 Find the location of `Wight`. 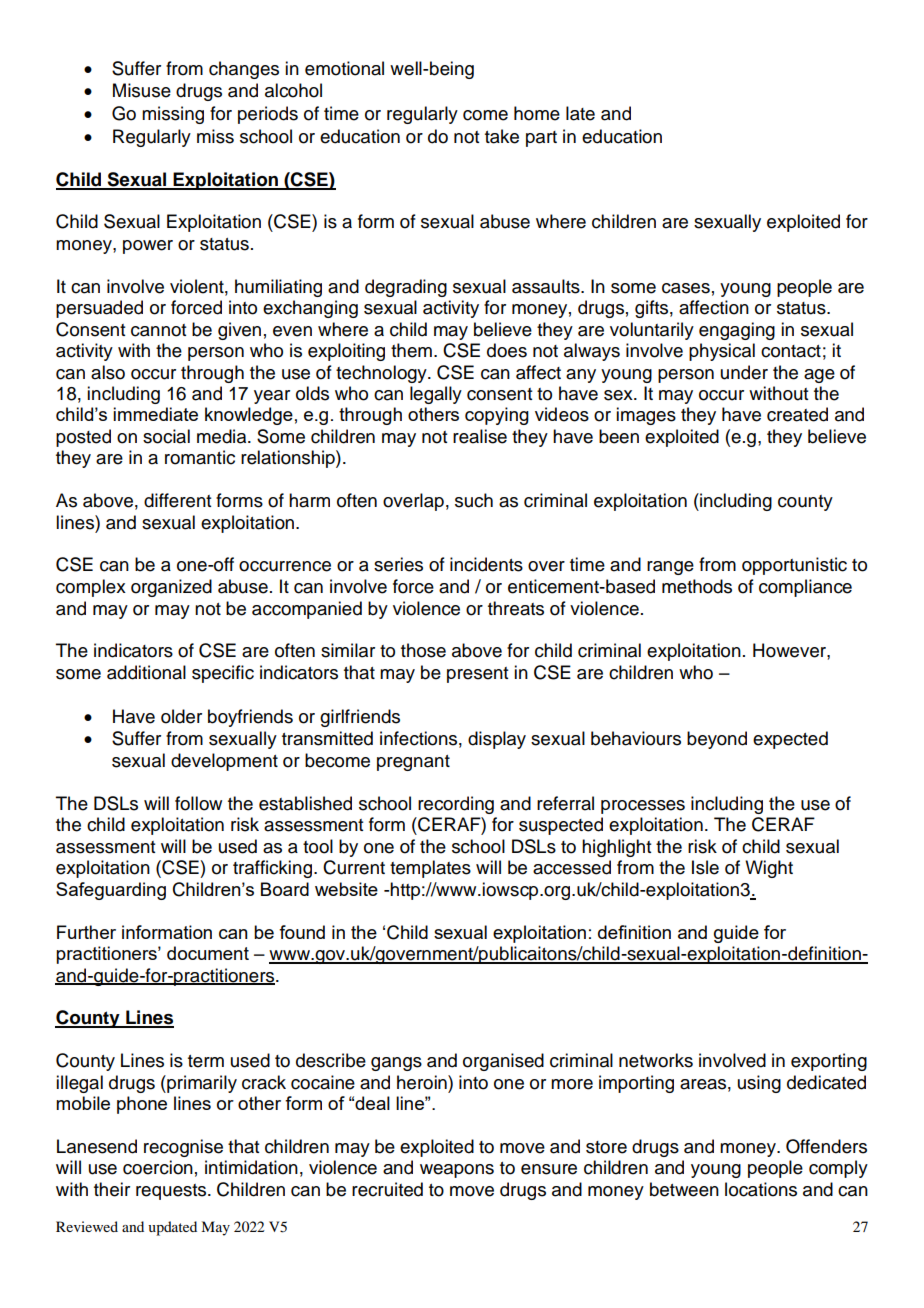

Wight is located at coordinates (769, 869).
